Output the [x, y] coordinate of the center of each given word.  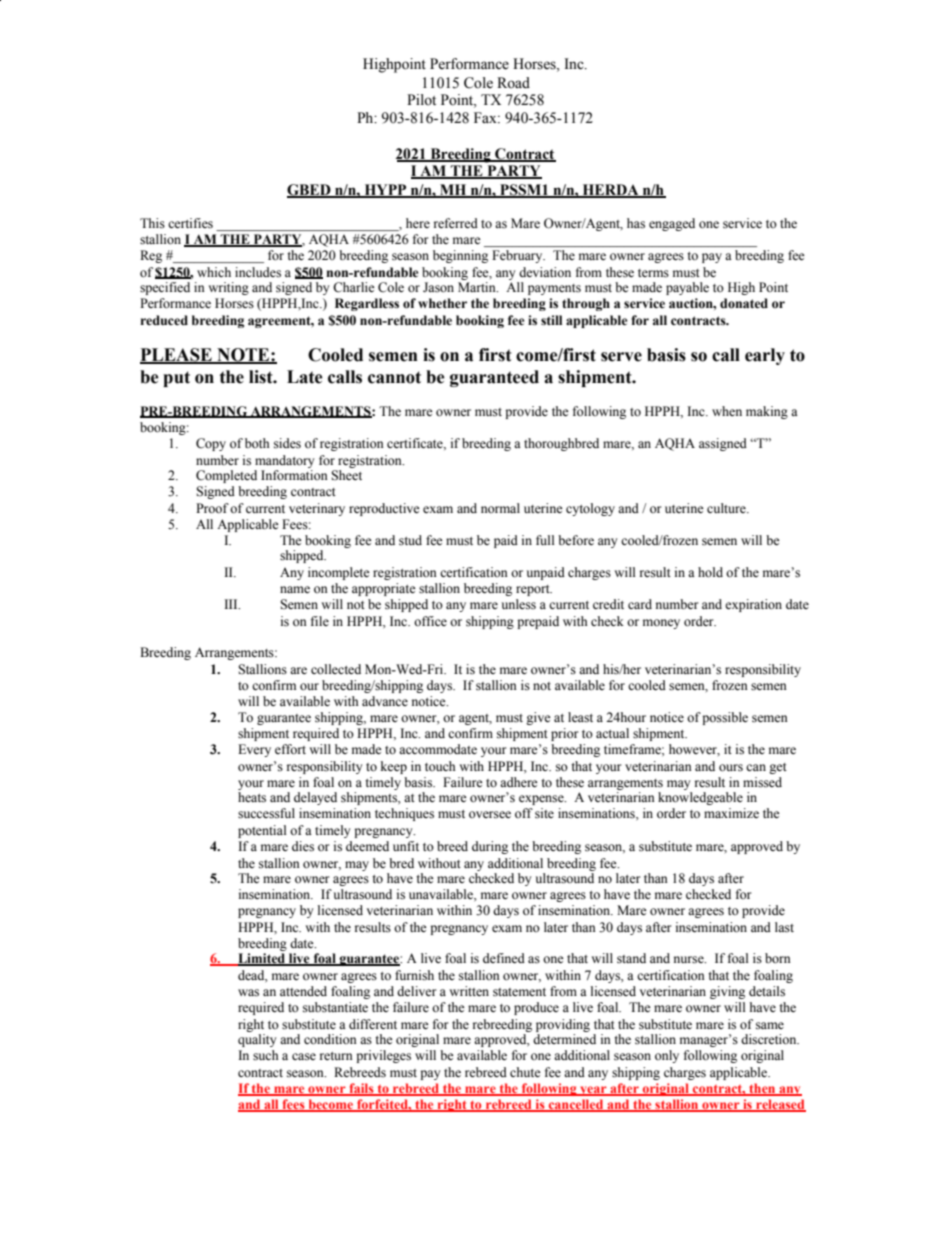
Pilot [421, 100]
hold [710, 572]
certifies [190, 223]
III [232, 604]
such [266, 1055]
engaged [672, 224]
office [430, 621]
